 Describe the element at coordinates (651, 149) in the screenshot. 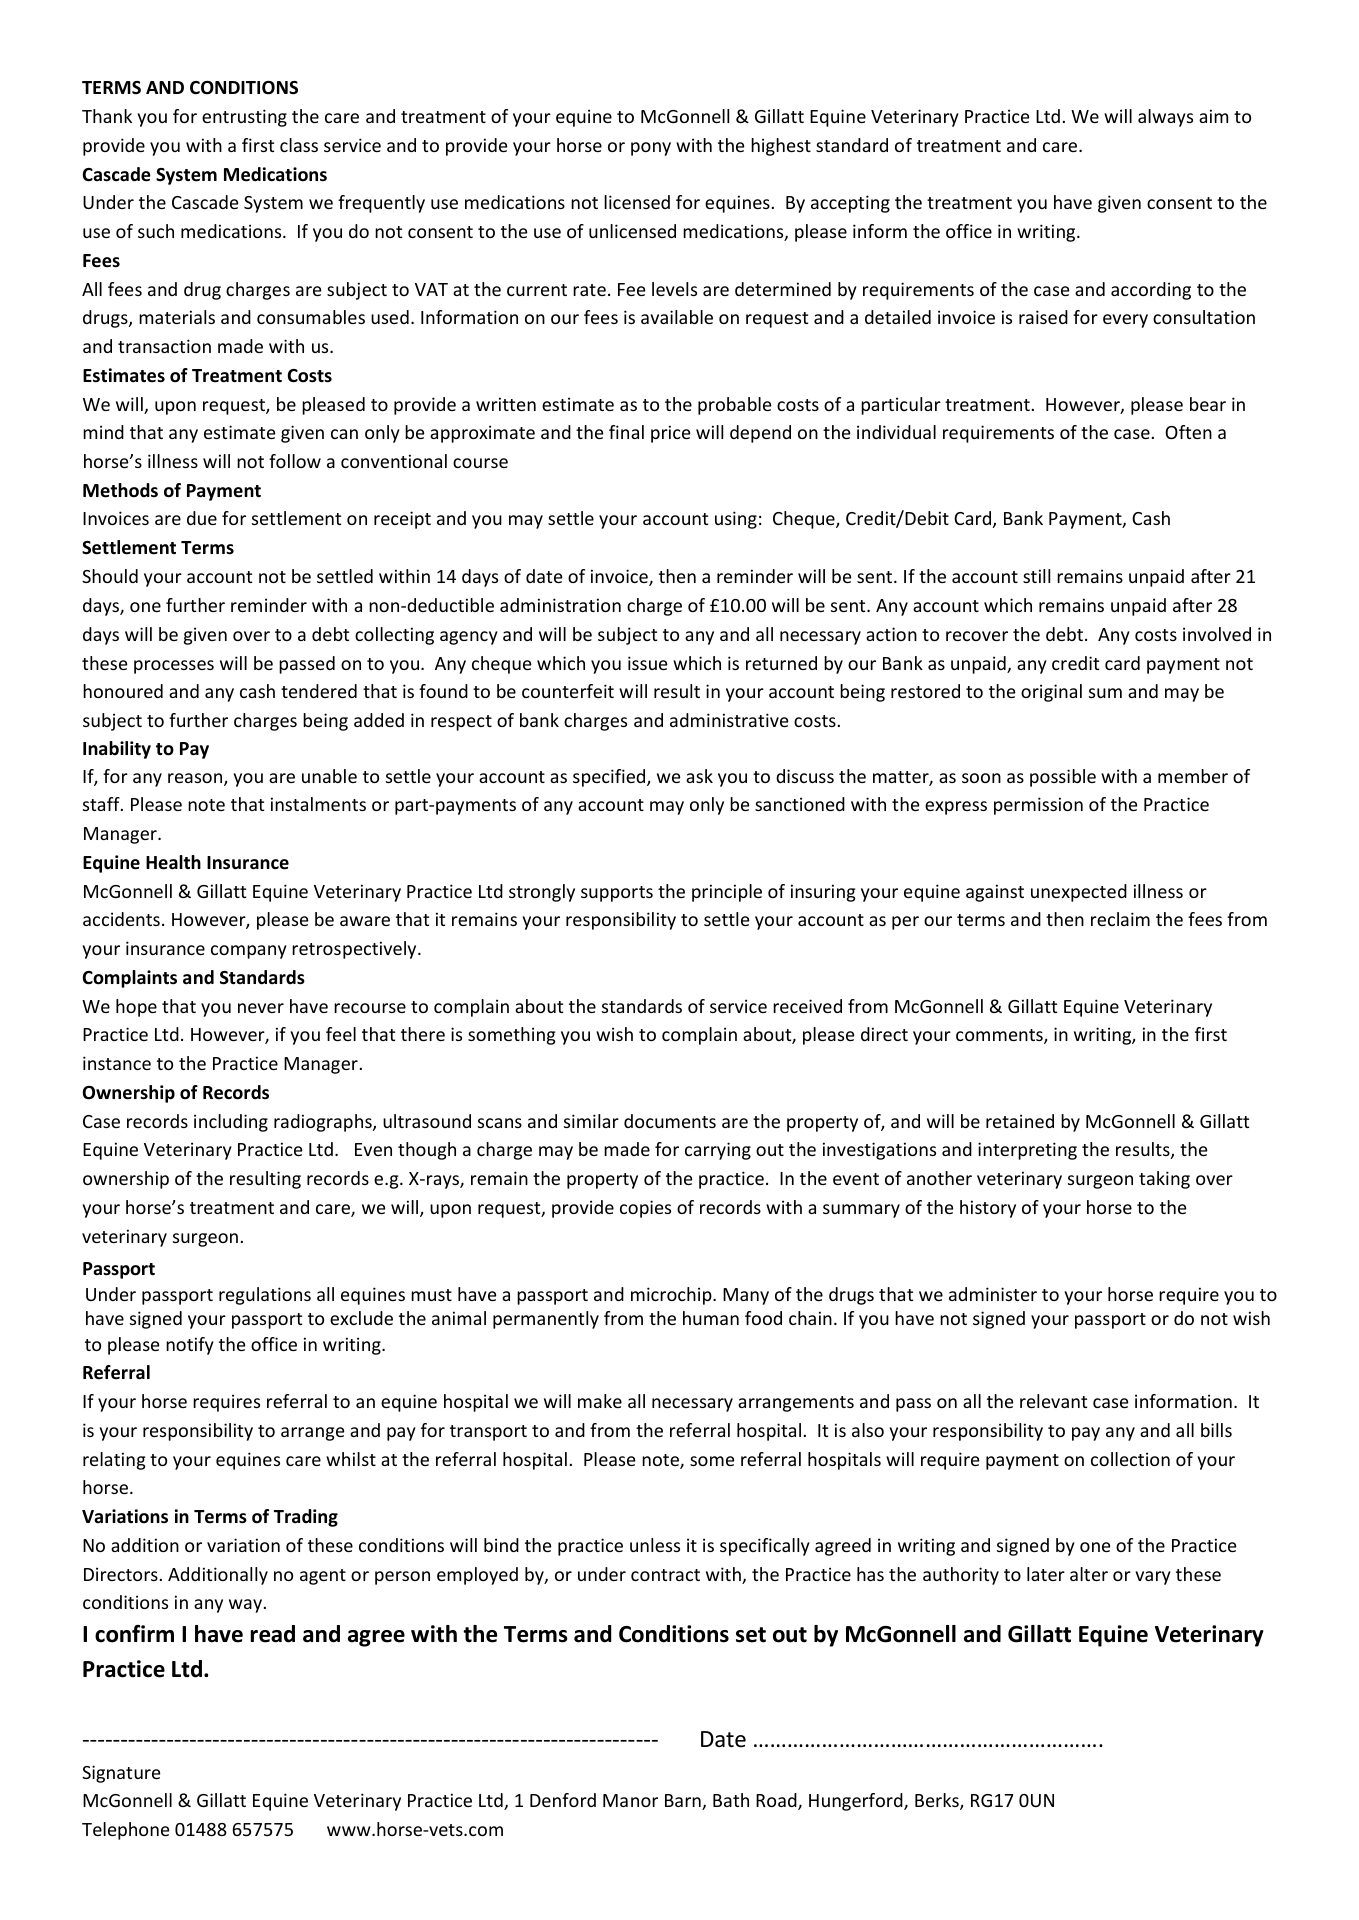

I see `pony` at that location.
